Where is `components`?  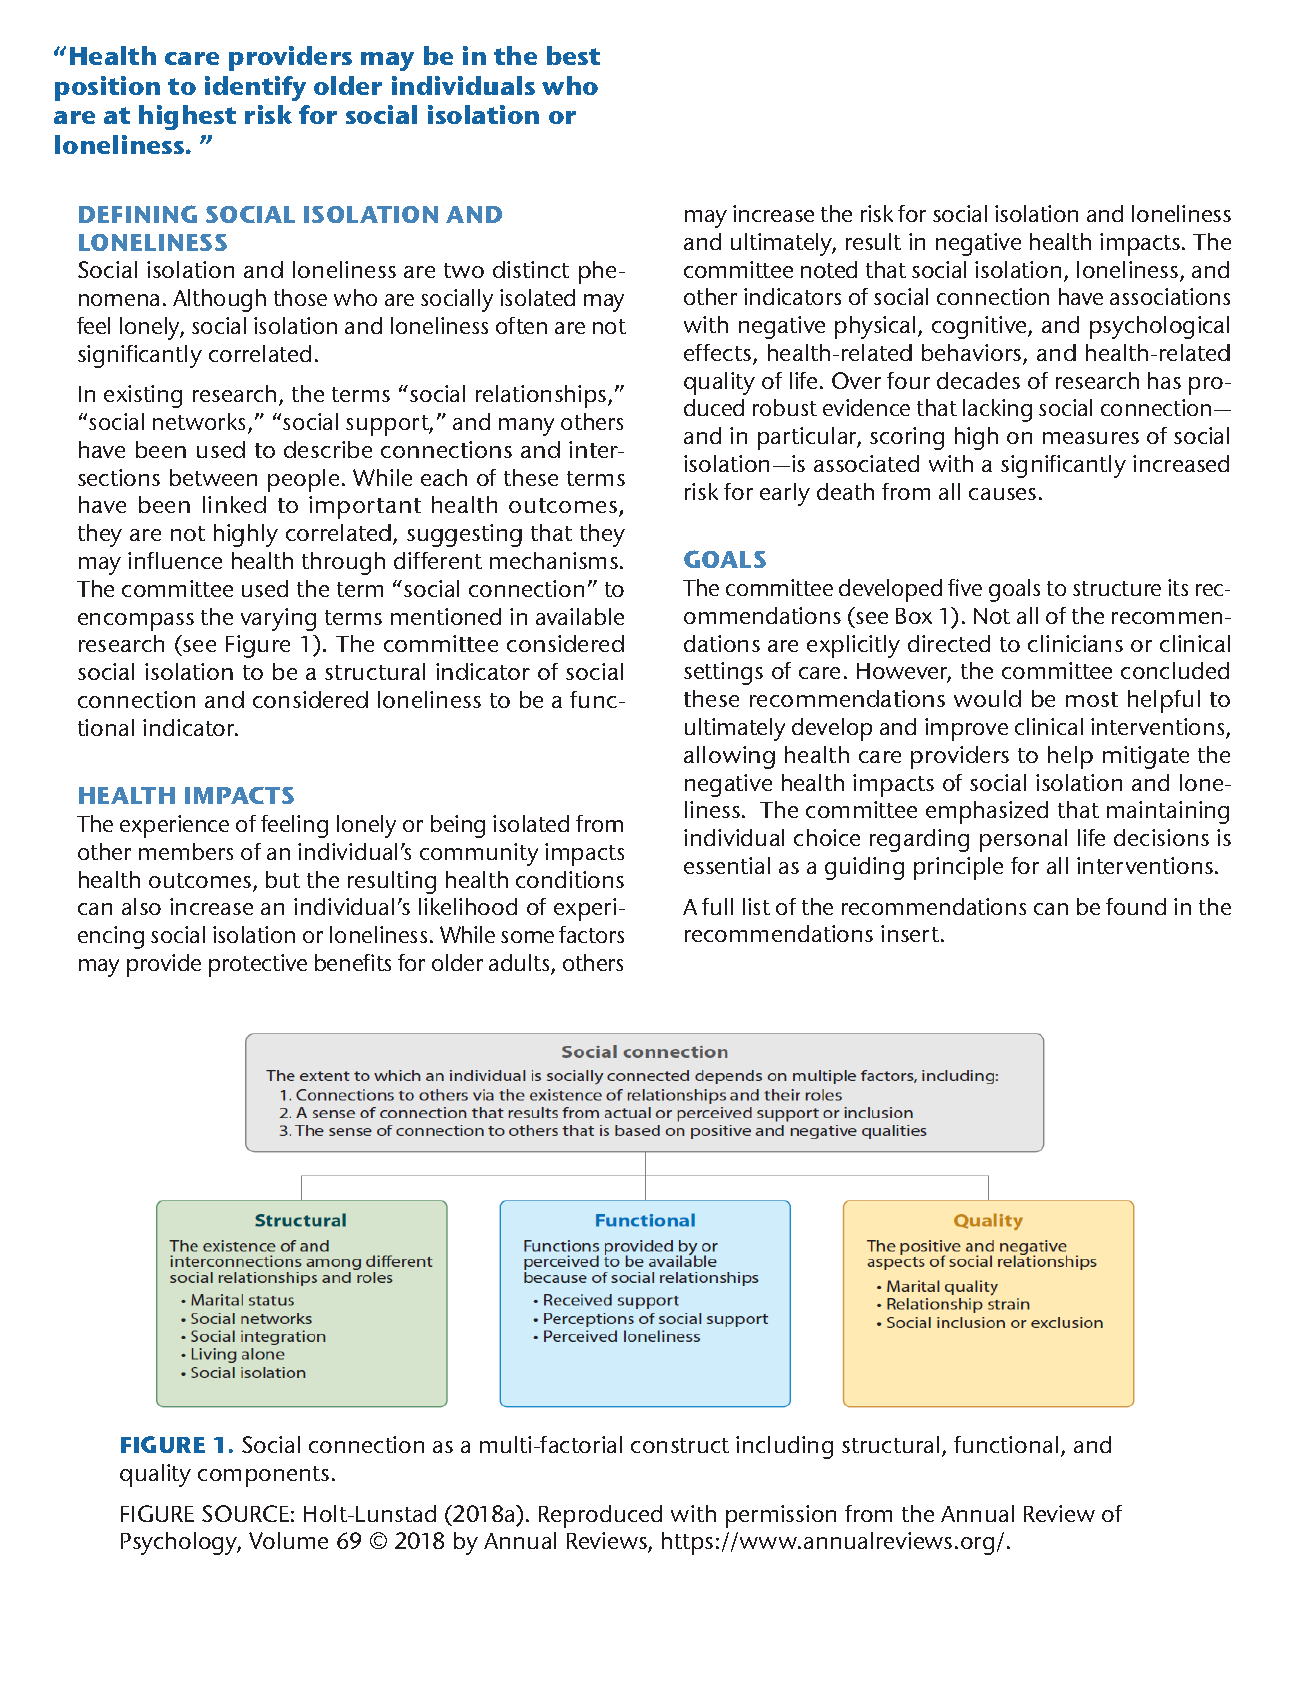 components is located at coordinates (263, 1476).
